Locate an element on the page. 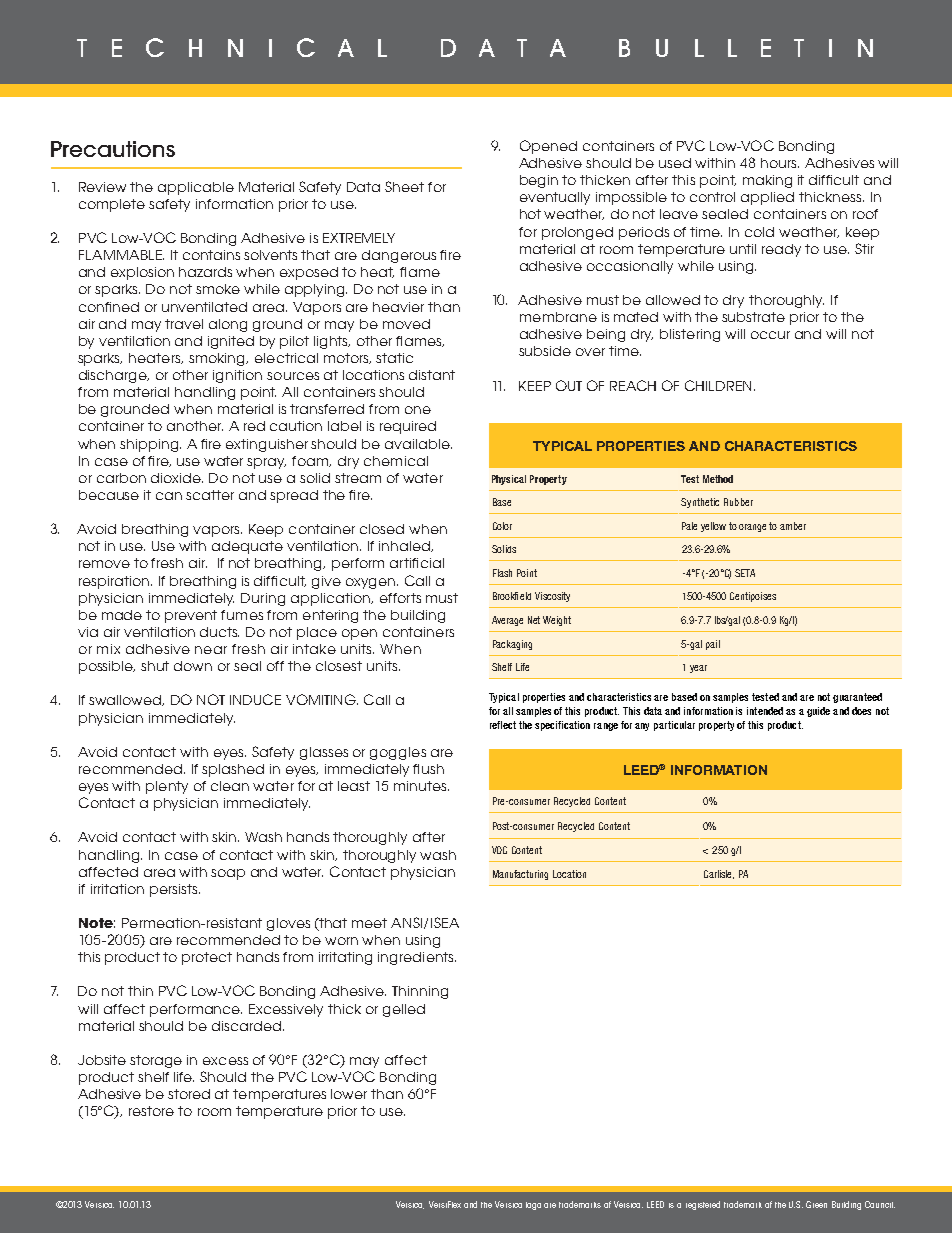 The width and height of the image is (952, 1233). hot is located at coordinates (530, 214).
